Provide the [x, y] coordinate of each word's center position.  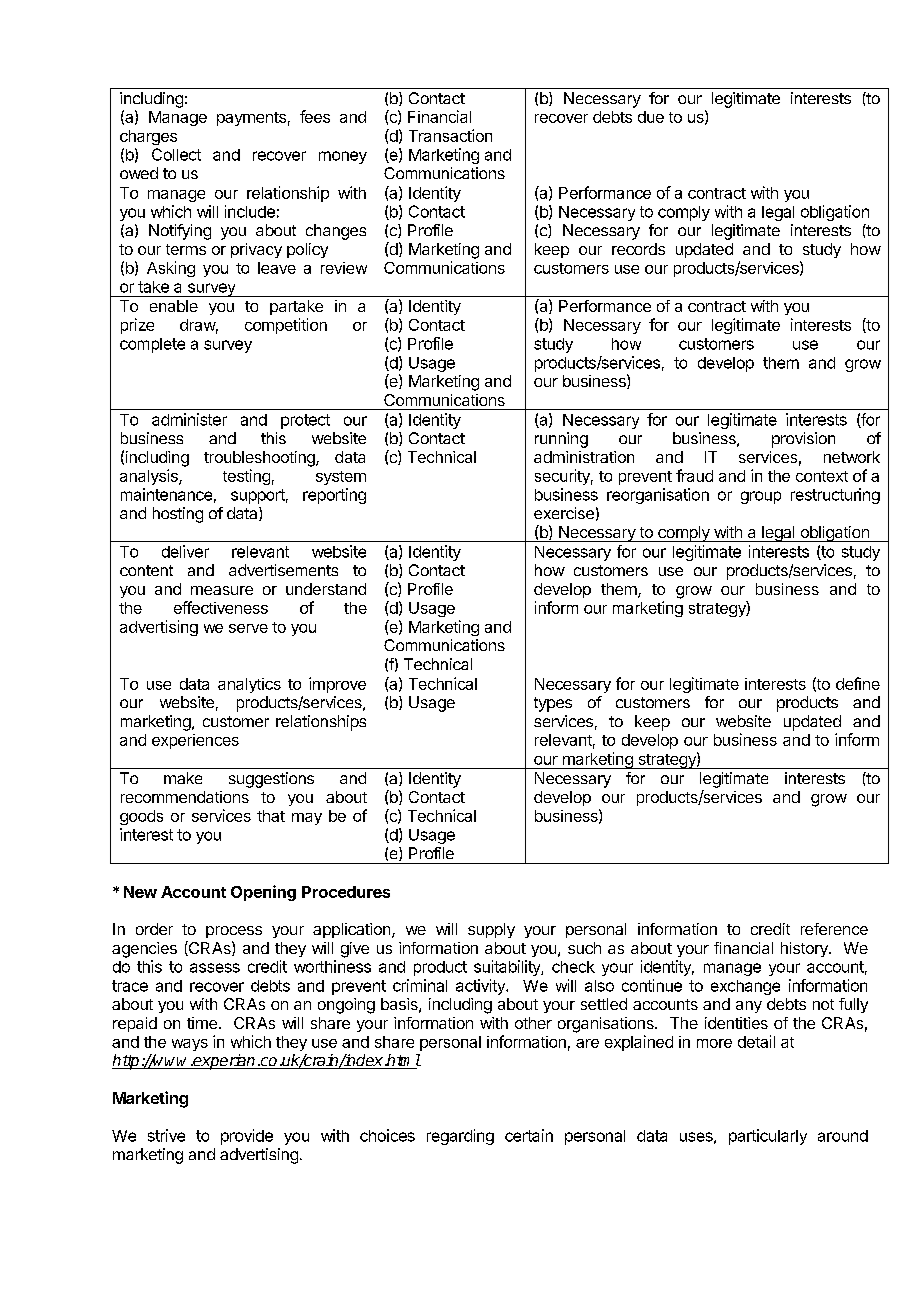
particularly [768, 1137]
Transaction [450, 135]
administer [189, 419]
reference [834, 929]
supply [491, 930]
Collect [176, 154]
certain [529, 1135]
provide [247, 1137]
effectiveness [221, 607]
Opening [263, 893]
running [561, 440]
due [651, 117]
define [858, 683]
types [553, 704]
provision [803, 440]
